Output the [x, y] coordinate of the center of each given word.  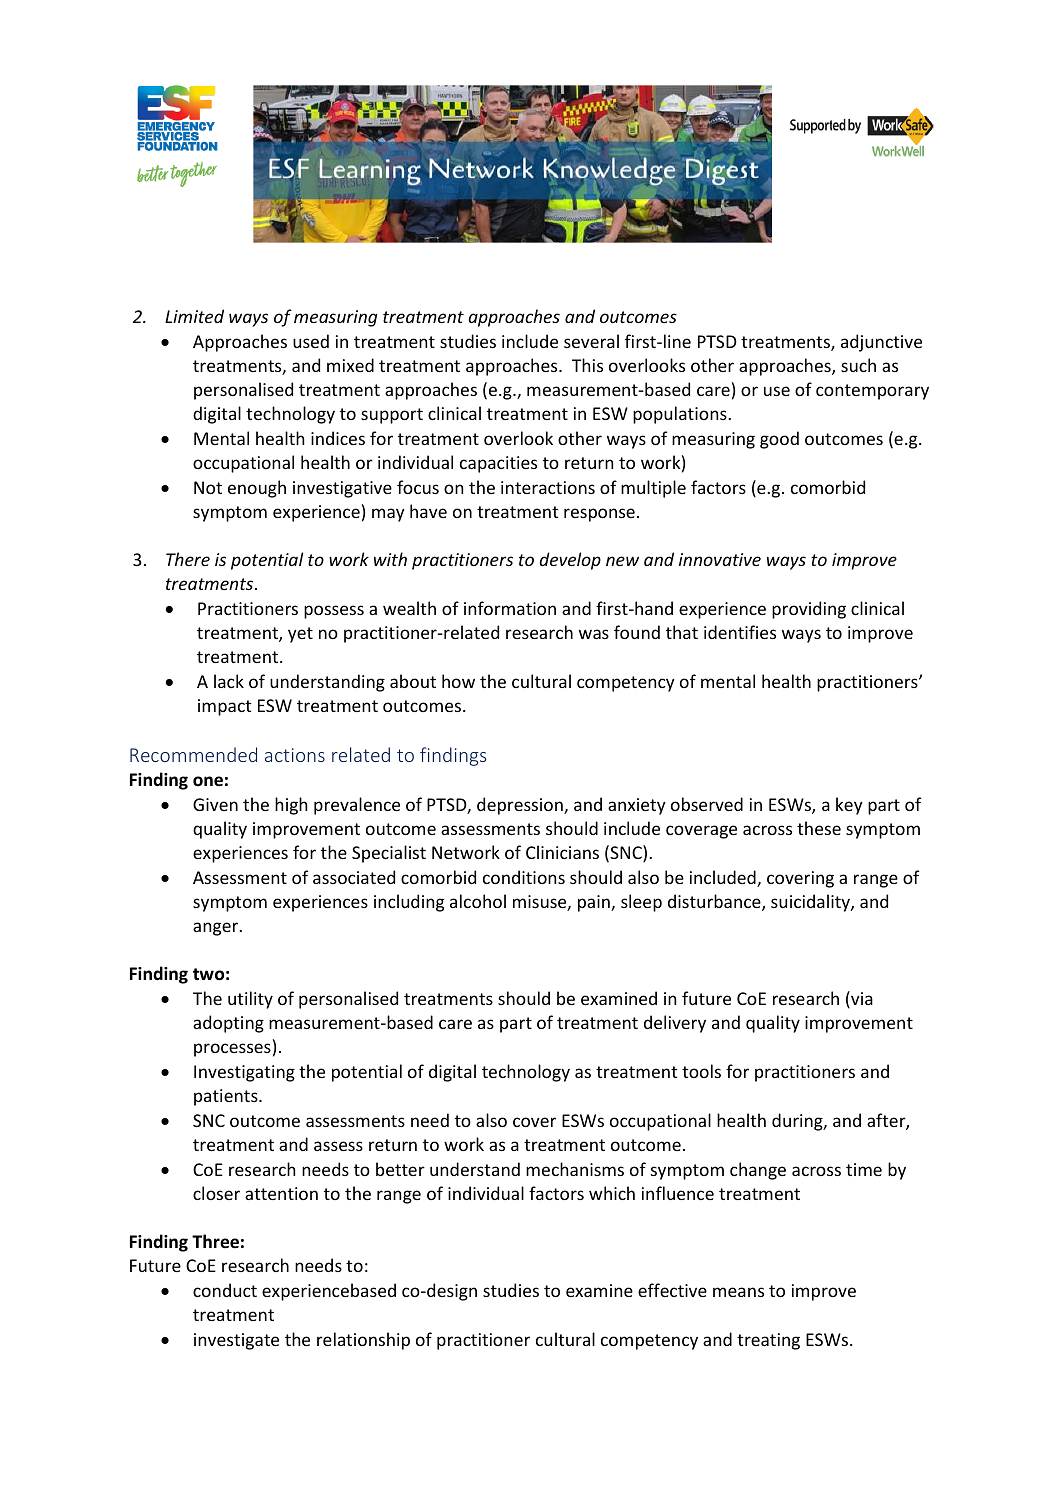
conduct [225, 1290]
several [591, 341]
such [858, 365]
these [819, 828]
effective [672, 1290]
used [311, 341]
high [291, 806]
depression [521, 806]
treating [768, 1341]
